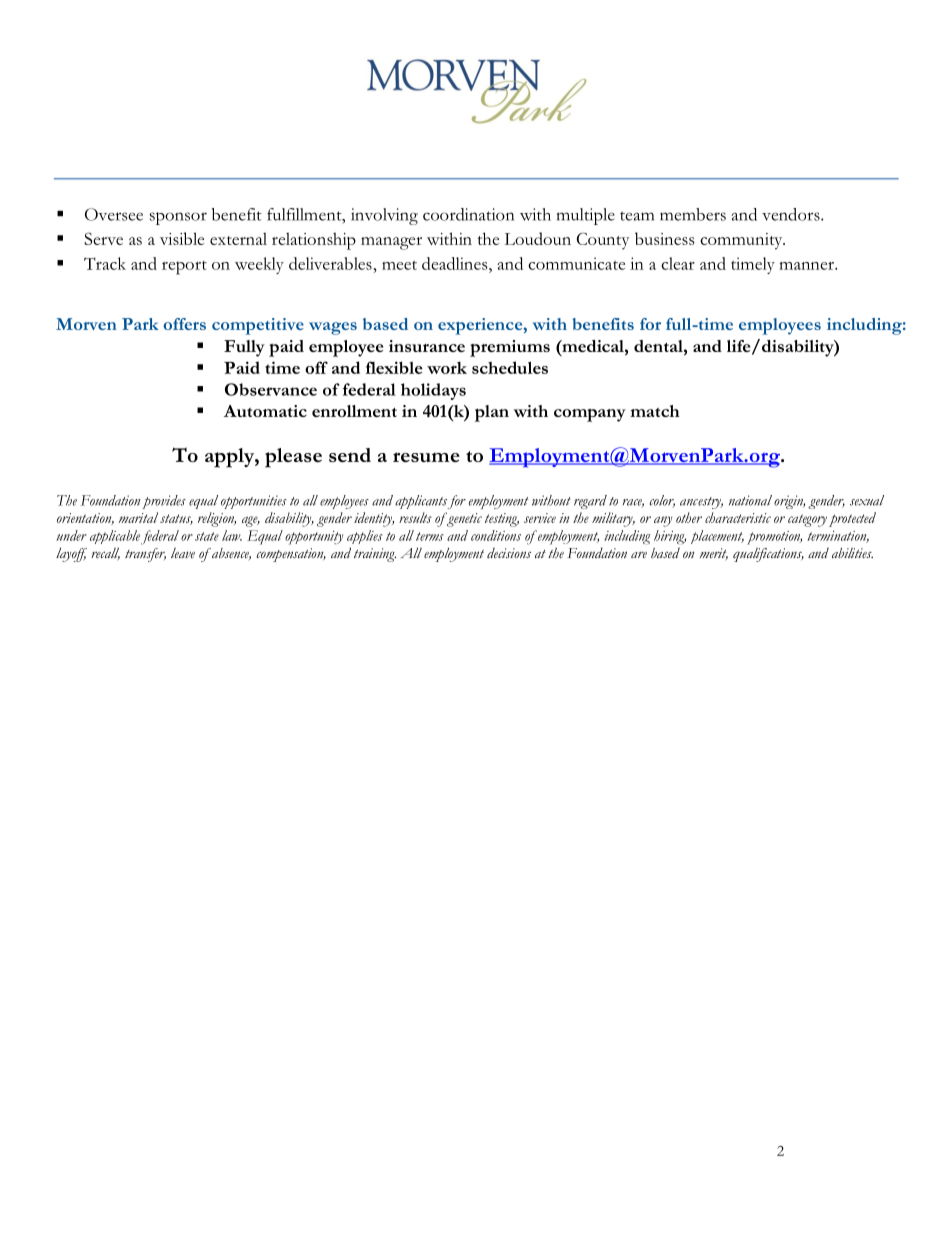 This screenshot has width=952, height=1233. What do you see at coordinates (184, 324) in the screenshot?
I see `offers` at bounding box center [184, 324].
